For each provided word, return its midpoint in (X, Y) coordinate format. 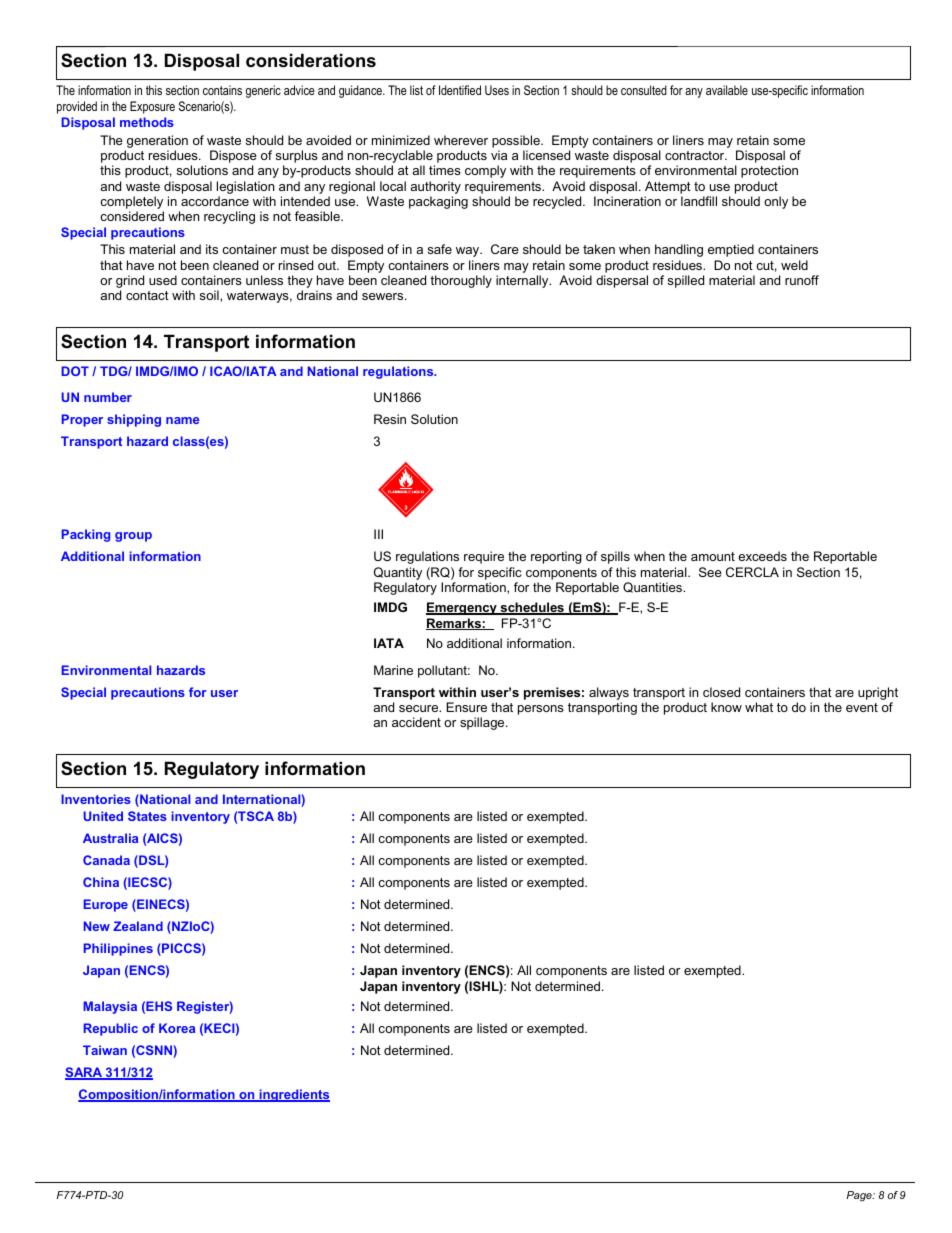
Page (860, 1196)
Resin (390, 419)
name (183, 420)
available (727, 90)
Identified (460, 90)
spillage (483, 723)
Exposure (152, 107)
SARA (85, 1073)
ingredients (293, 1095)
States (147, 816)
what (759, 707)
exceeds (762, 556)
